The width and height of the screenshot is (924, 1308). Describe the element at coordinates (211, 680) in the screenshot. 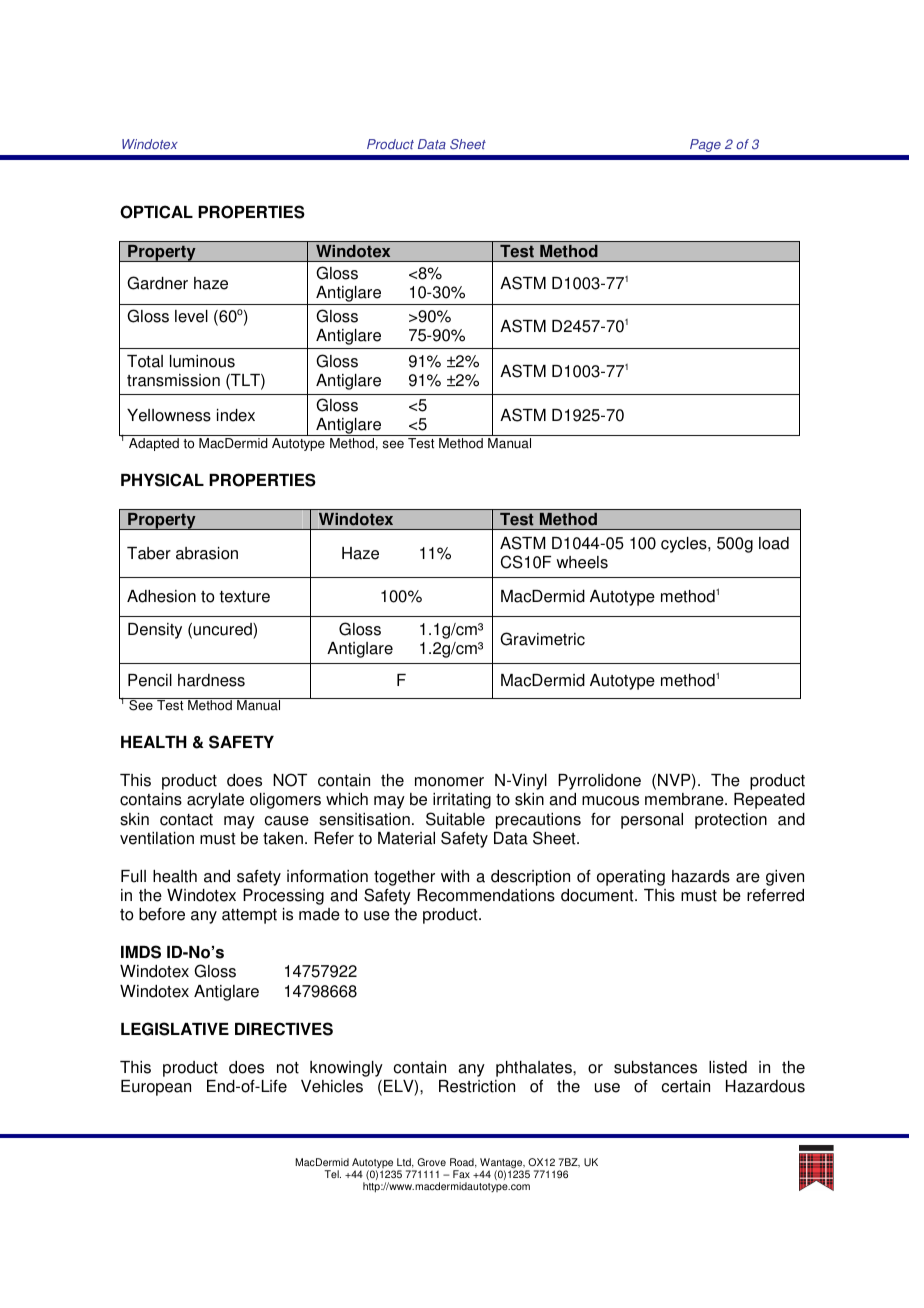

I see `hardness` at that location.
